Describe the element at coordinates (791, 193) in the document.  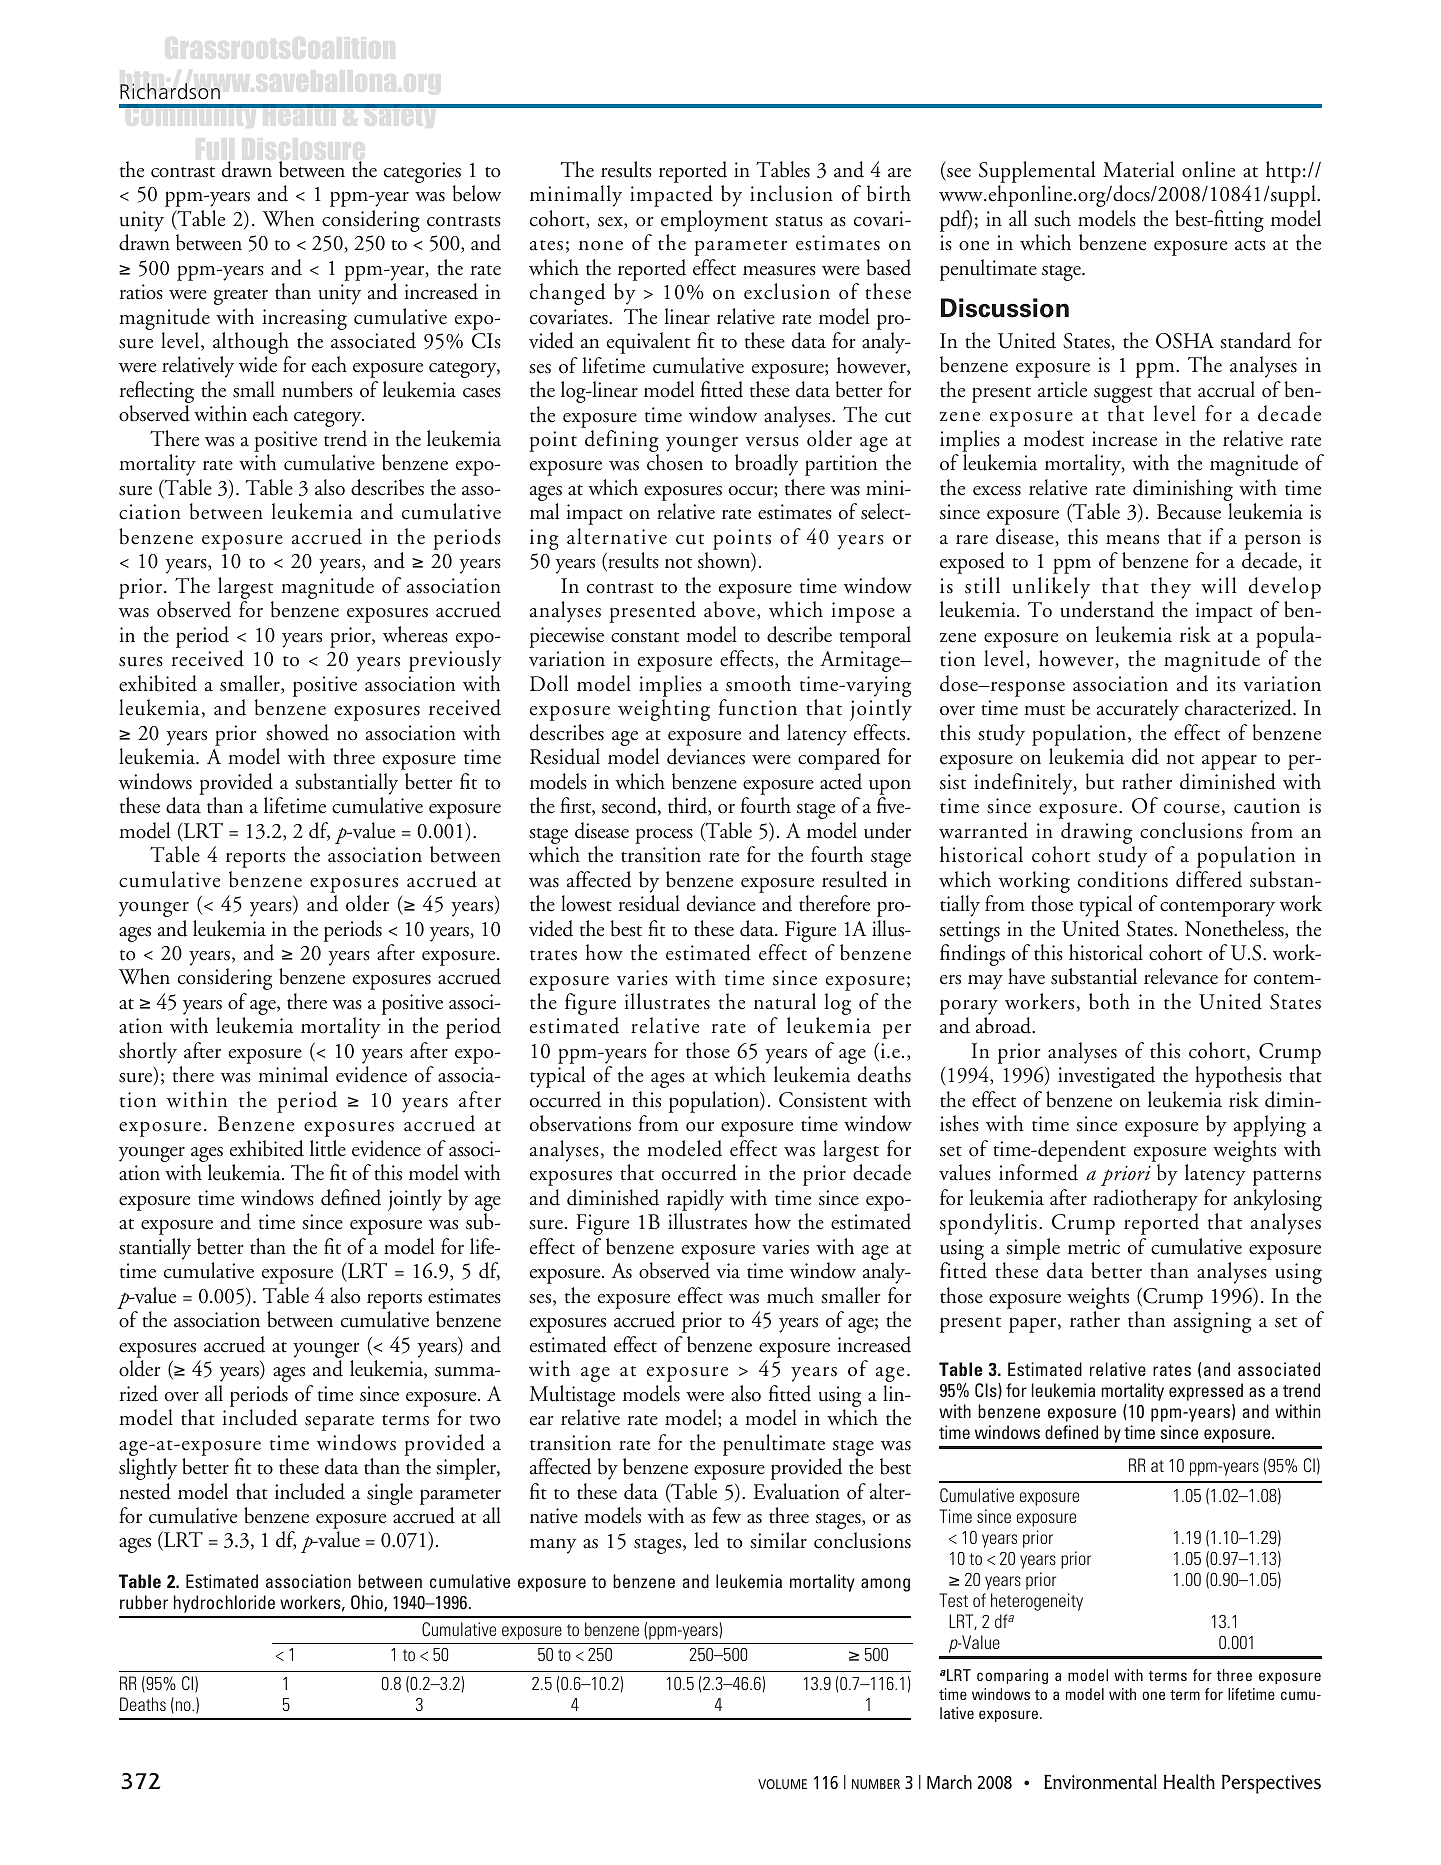
I see `inclusion` at that location.
